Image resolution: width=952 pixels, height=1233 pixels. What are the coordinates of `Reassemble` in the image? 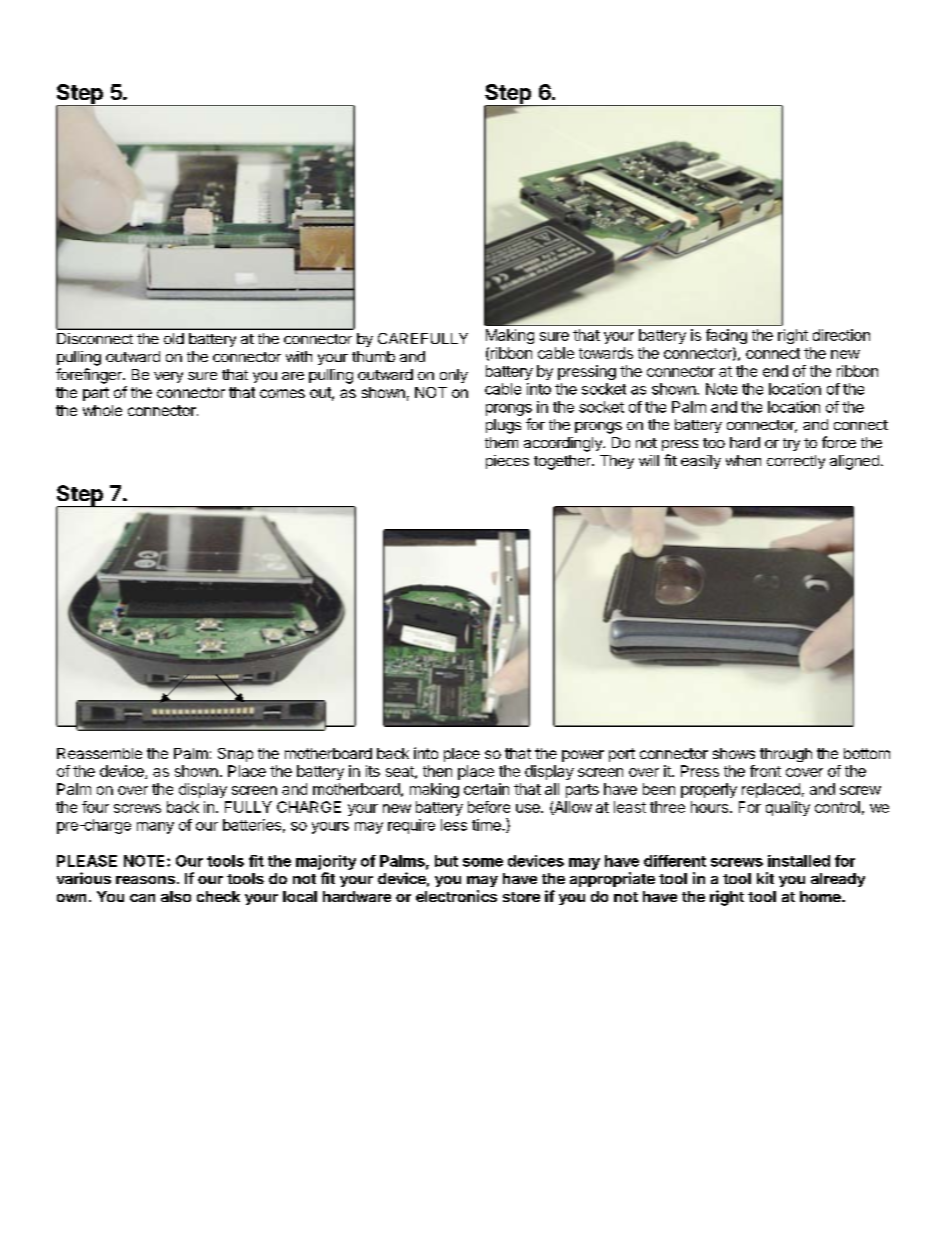 It's located at (99, 753).
